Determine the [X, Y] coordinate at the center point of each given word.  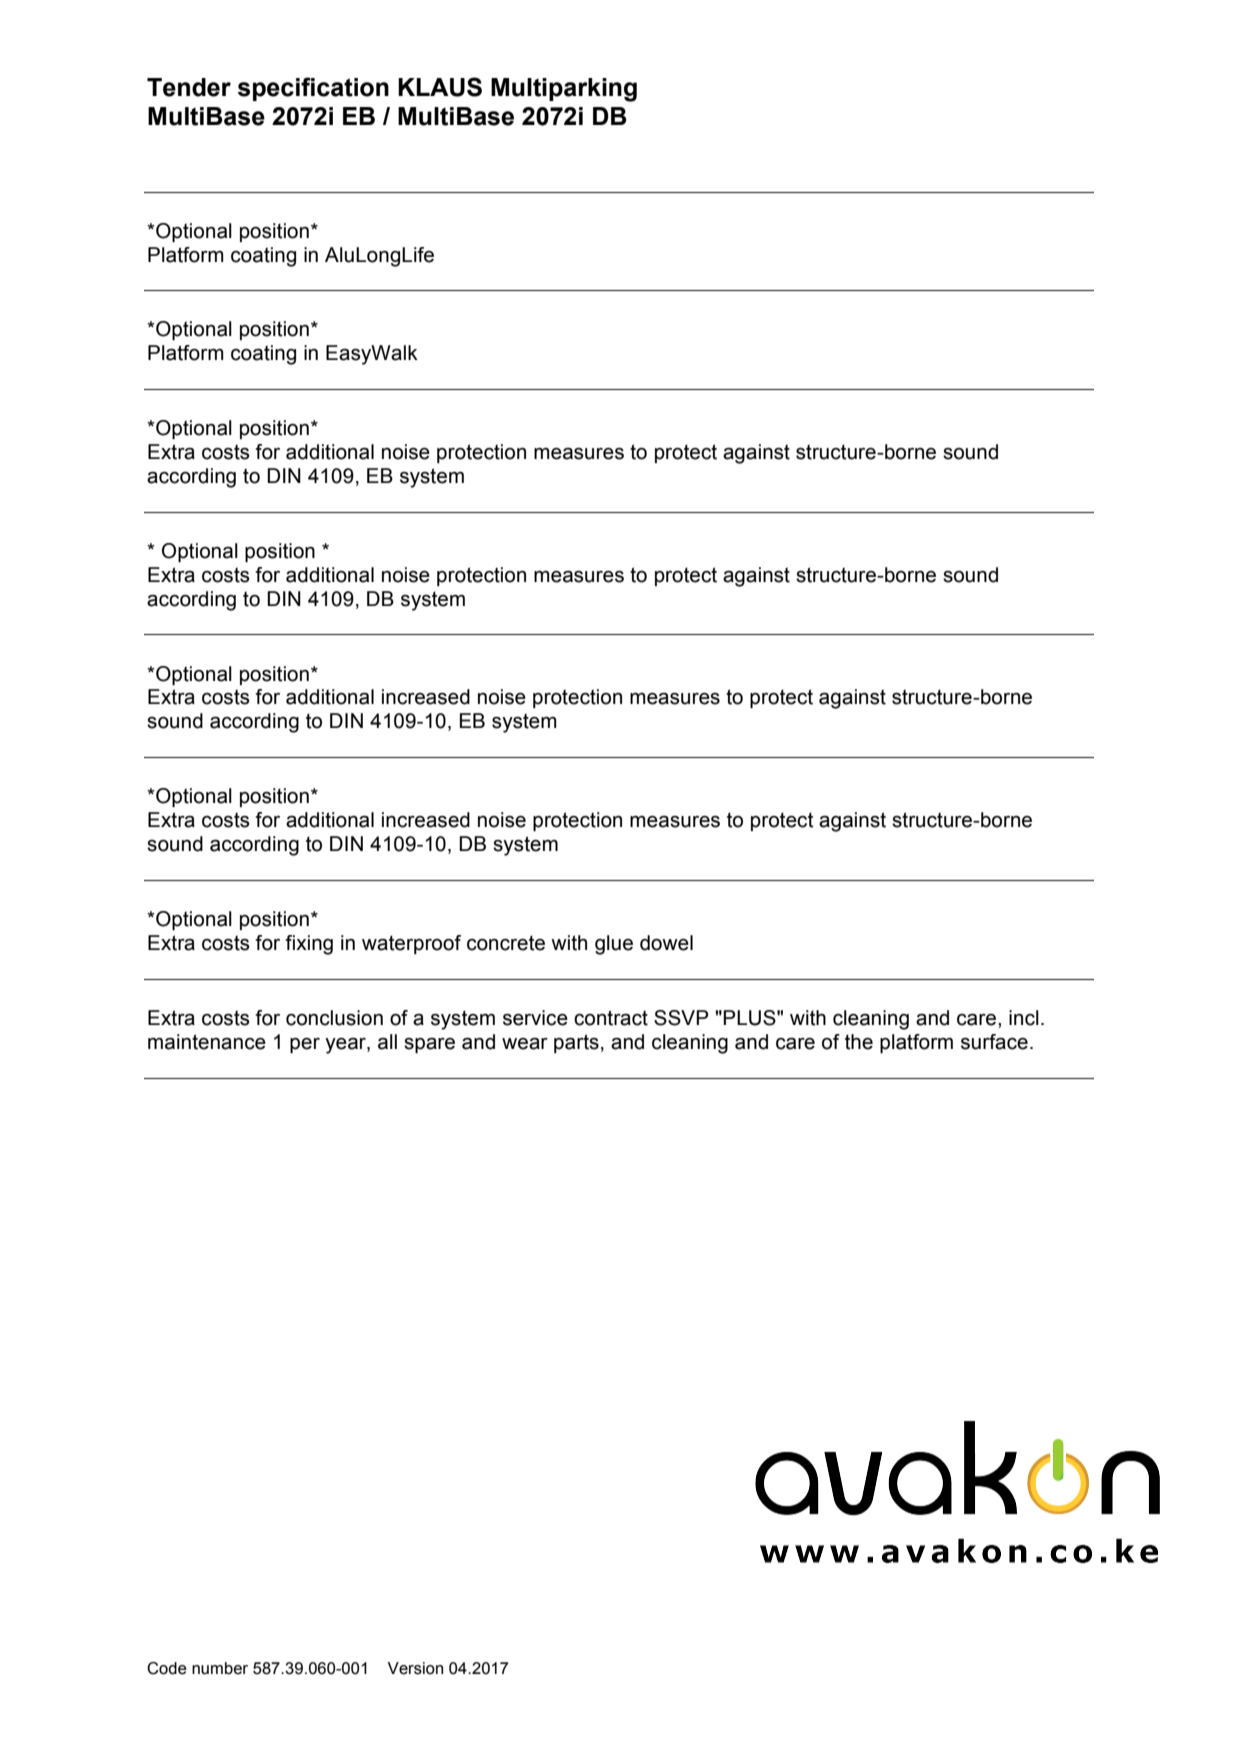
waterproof [411, 944]
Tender [189, 87]
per [305, 1045]
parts [576, 1043]
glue [614, 945]
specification [313, 89]
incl [1024, 1018]
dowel [666, 943]
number [220, 1668]
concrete [506, 943]
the [859, 1042]
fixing [309, 945]
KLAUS [440, 87]
